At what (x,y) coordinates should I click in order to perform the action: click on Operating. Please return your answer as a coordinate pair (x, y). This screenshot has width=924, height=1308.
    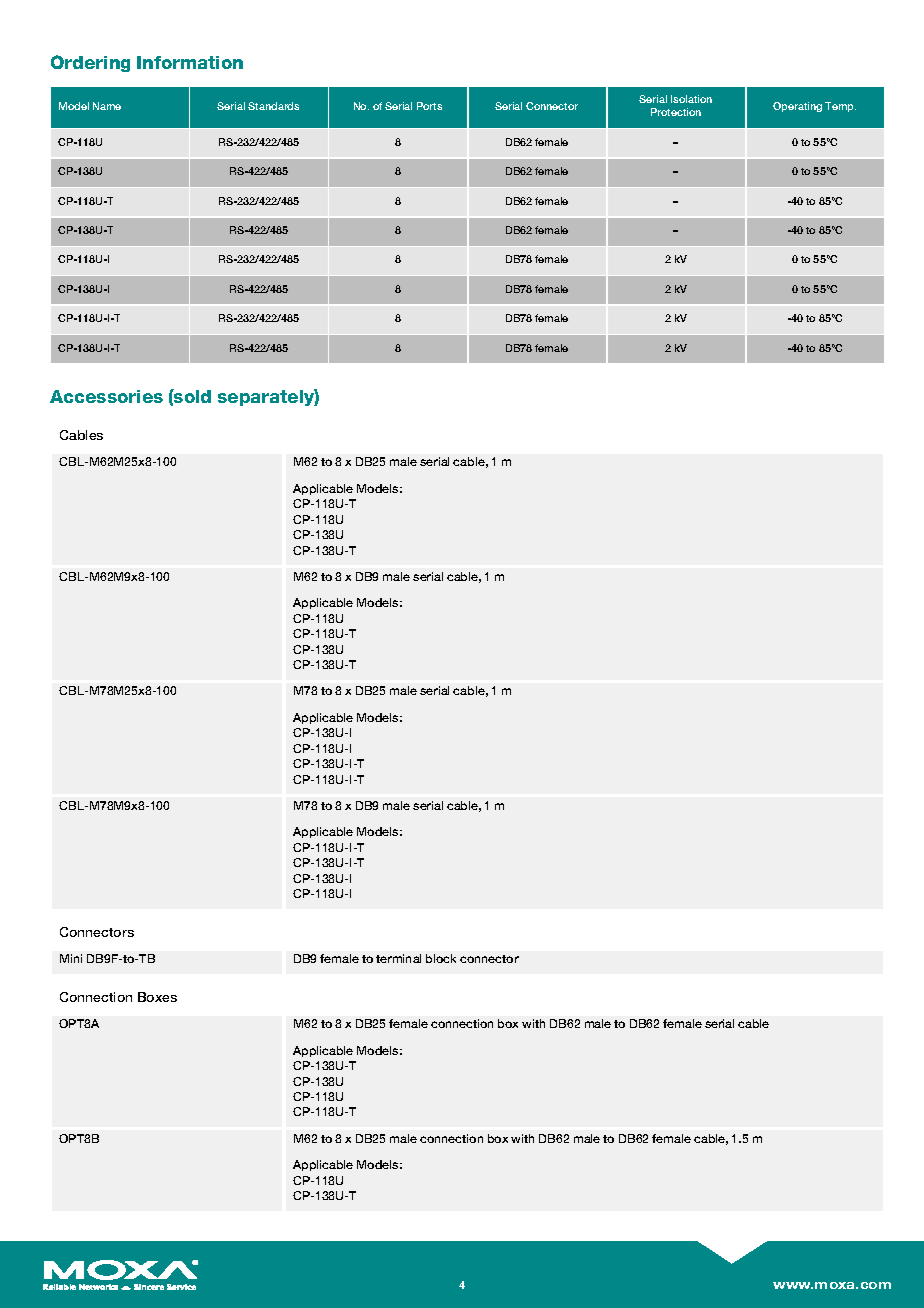
    Looking at the image, I should click on (797, 107).
